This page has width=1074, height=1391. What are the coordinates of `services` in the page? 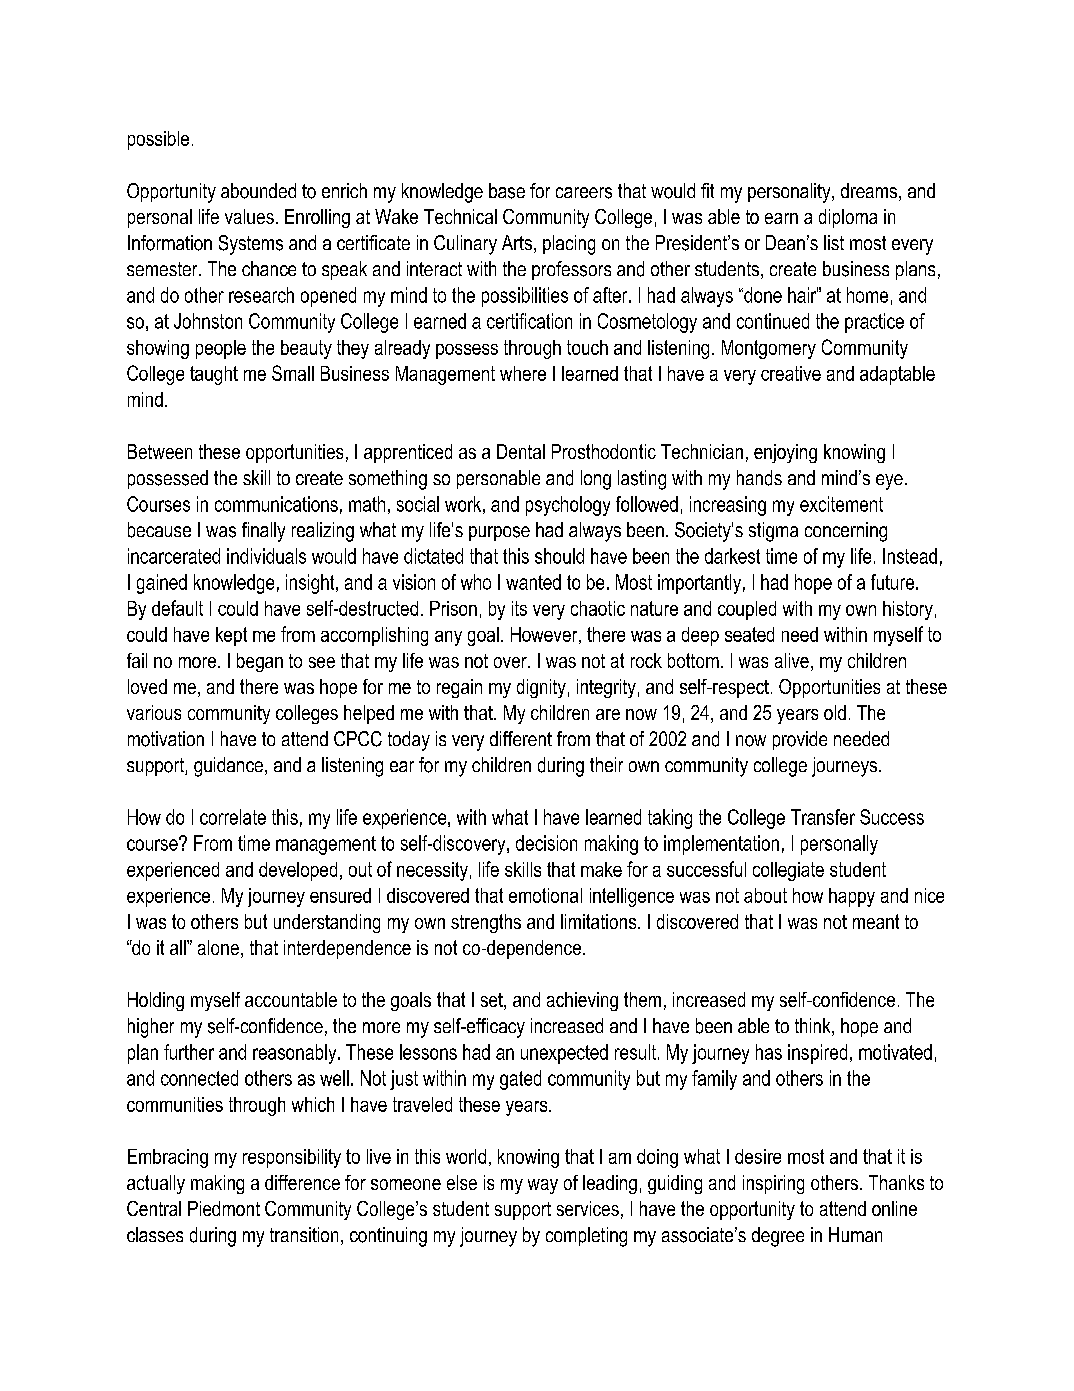 It's located at (588, 1208).
